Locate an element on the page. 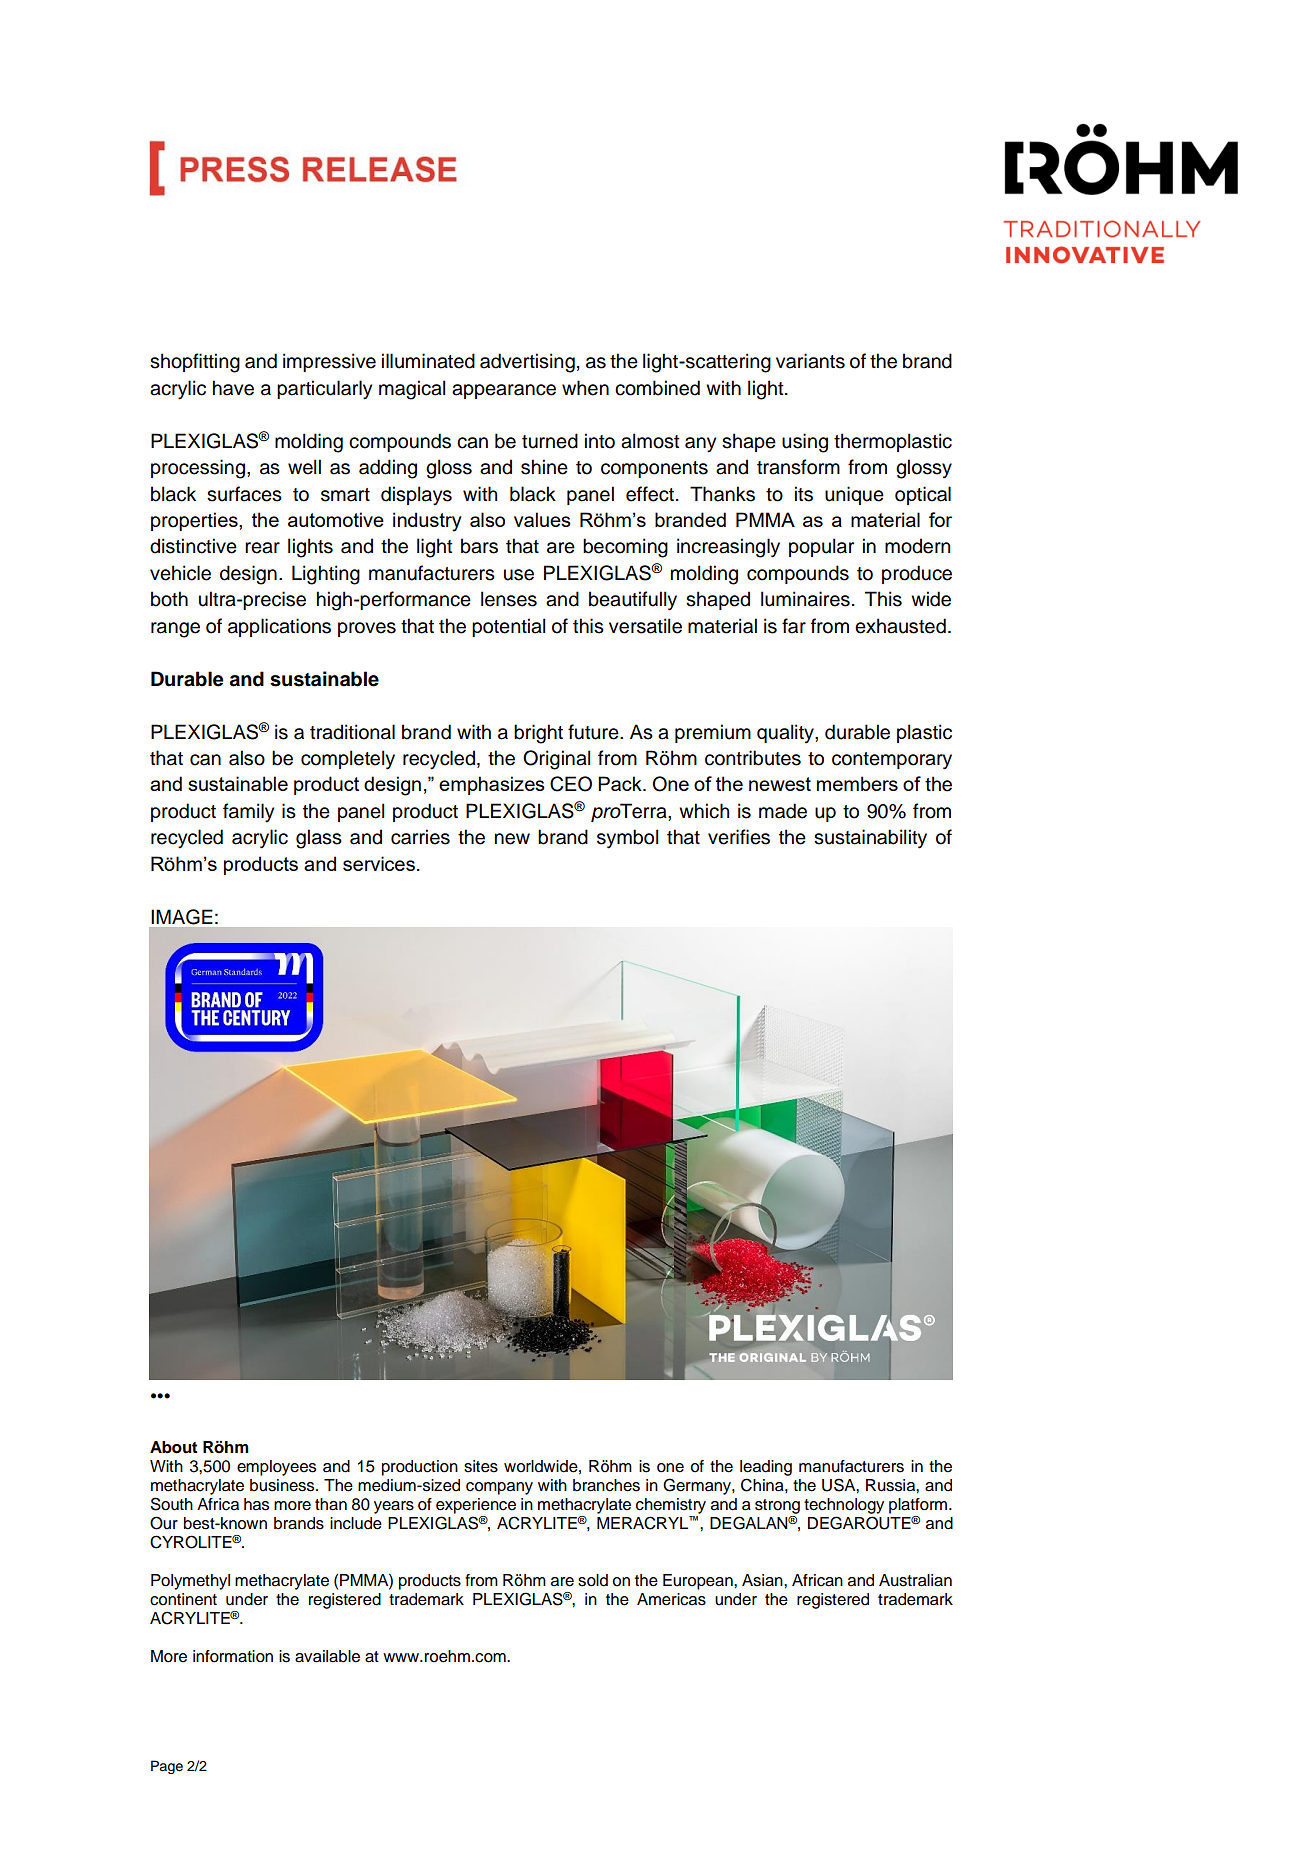 This page has height=1855, width=1312. sold is located at coordinates (593, 1580).
